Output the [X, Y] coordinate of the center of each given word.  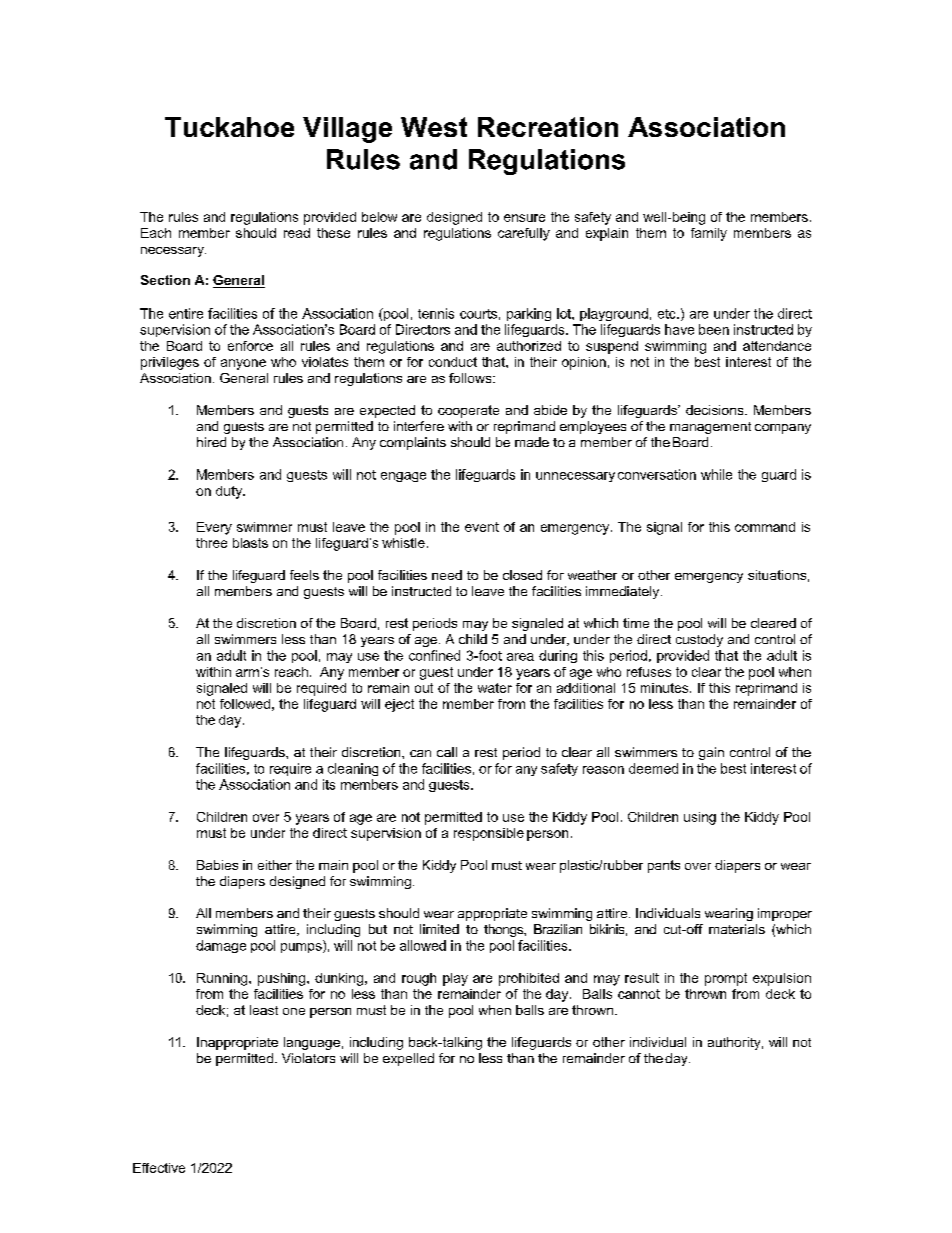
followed [245, 704]
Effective [159, 1168]
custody [699, 640]
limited [439, 929]
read [297, 233]
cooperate [468, 411]
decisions [716, 410]
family [709, 234]
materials [737, 929]
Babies [217, 865]
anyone [243, 364]
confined [434, 655]
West [434, 127]
